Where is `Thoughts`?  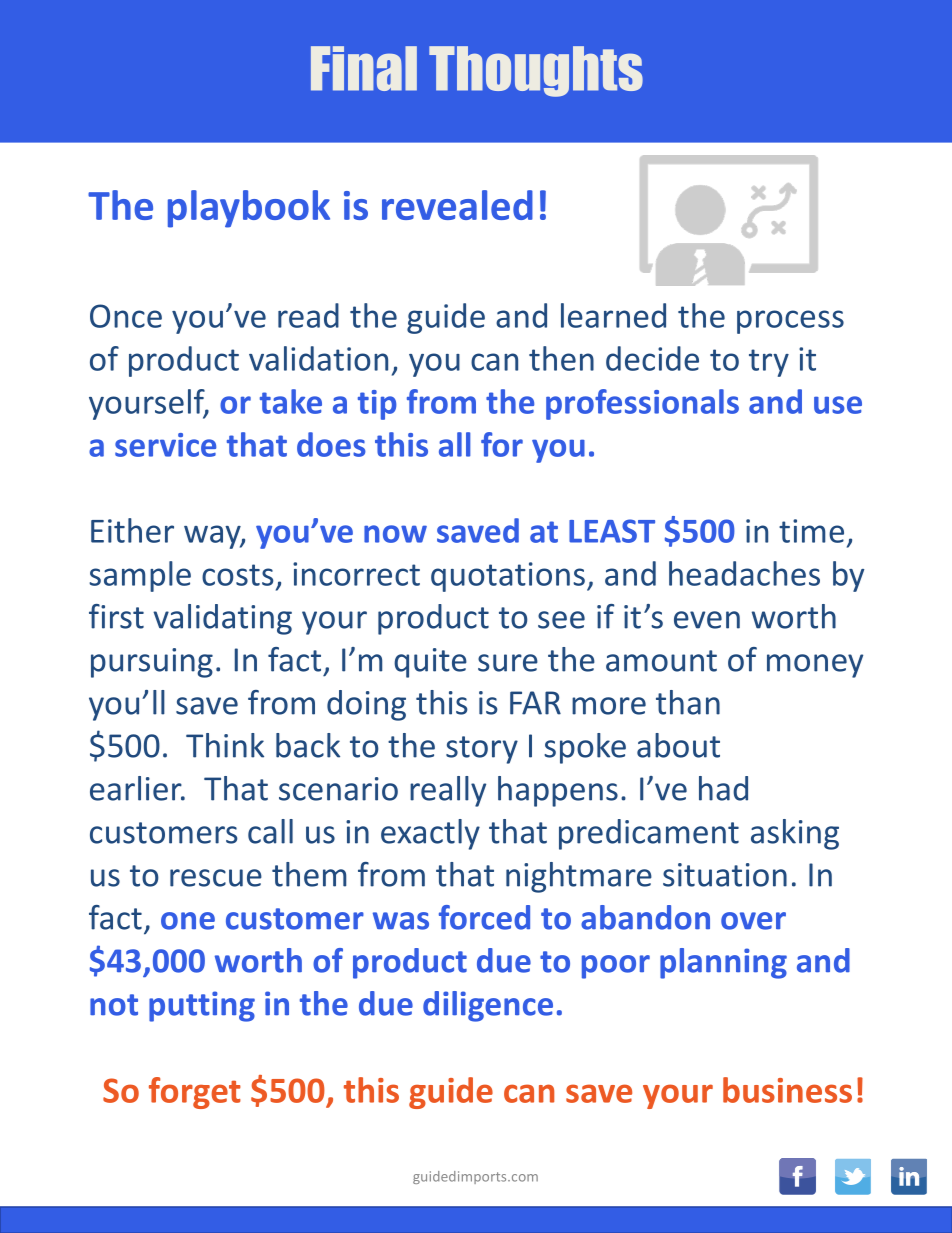
Thoughts is located at coordinates (536, 71).
